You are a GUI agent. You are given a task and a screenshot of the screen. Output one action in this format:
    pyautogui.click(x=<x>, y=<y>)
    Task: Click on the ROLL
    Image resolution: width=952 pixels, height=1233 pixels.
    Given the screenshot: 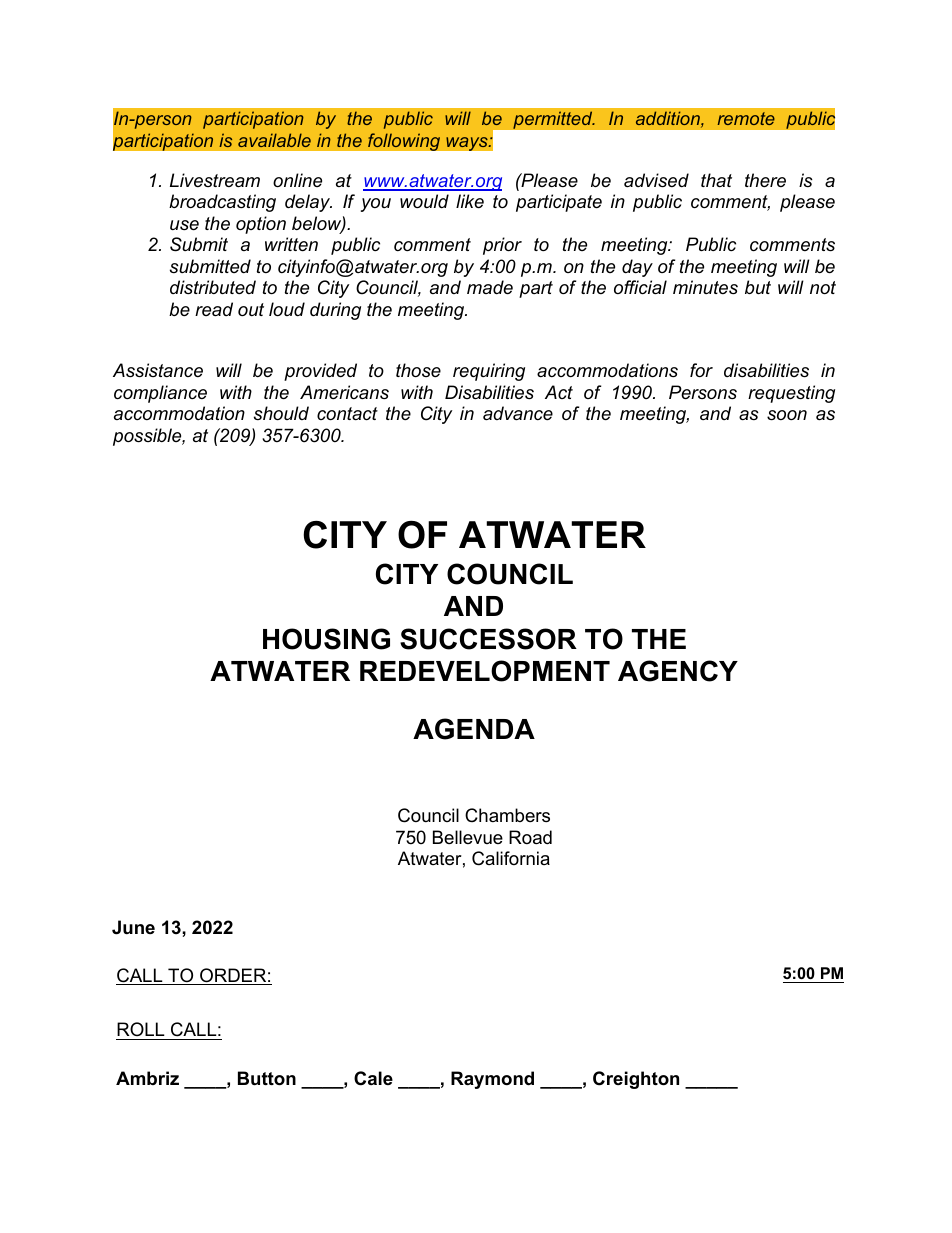 What is the action you would take?
    pyautogui.click(x=141, y=1029)
